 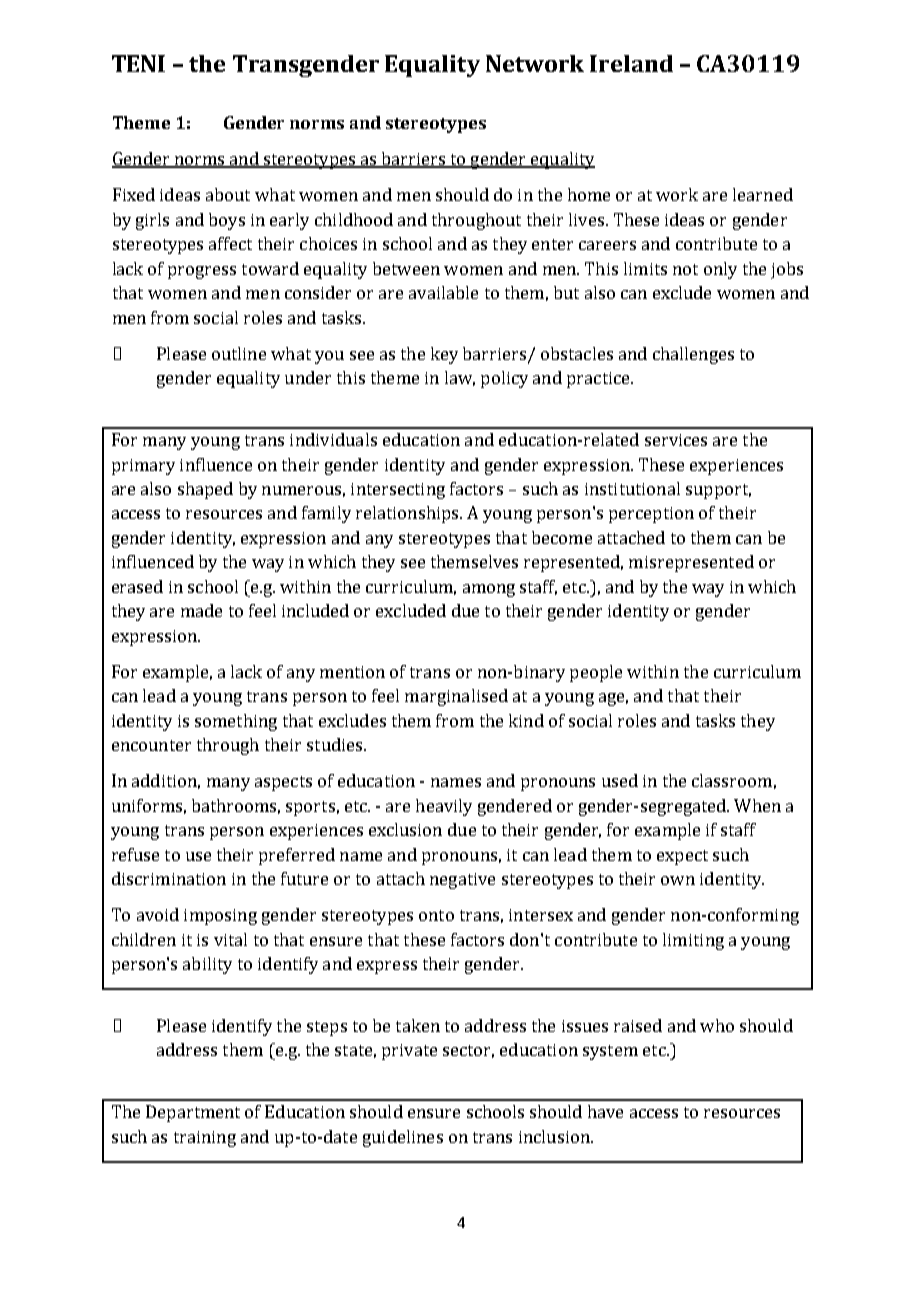 I want to click on Department, so click(x=193, y=1113).
